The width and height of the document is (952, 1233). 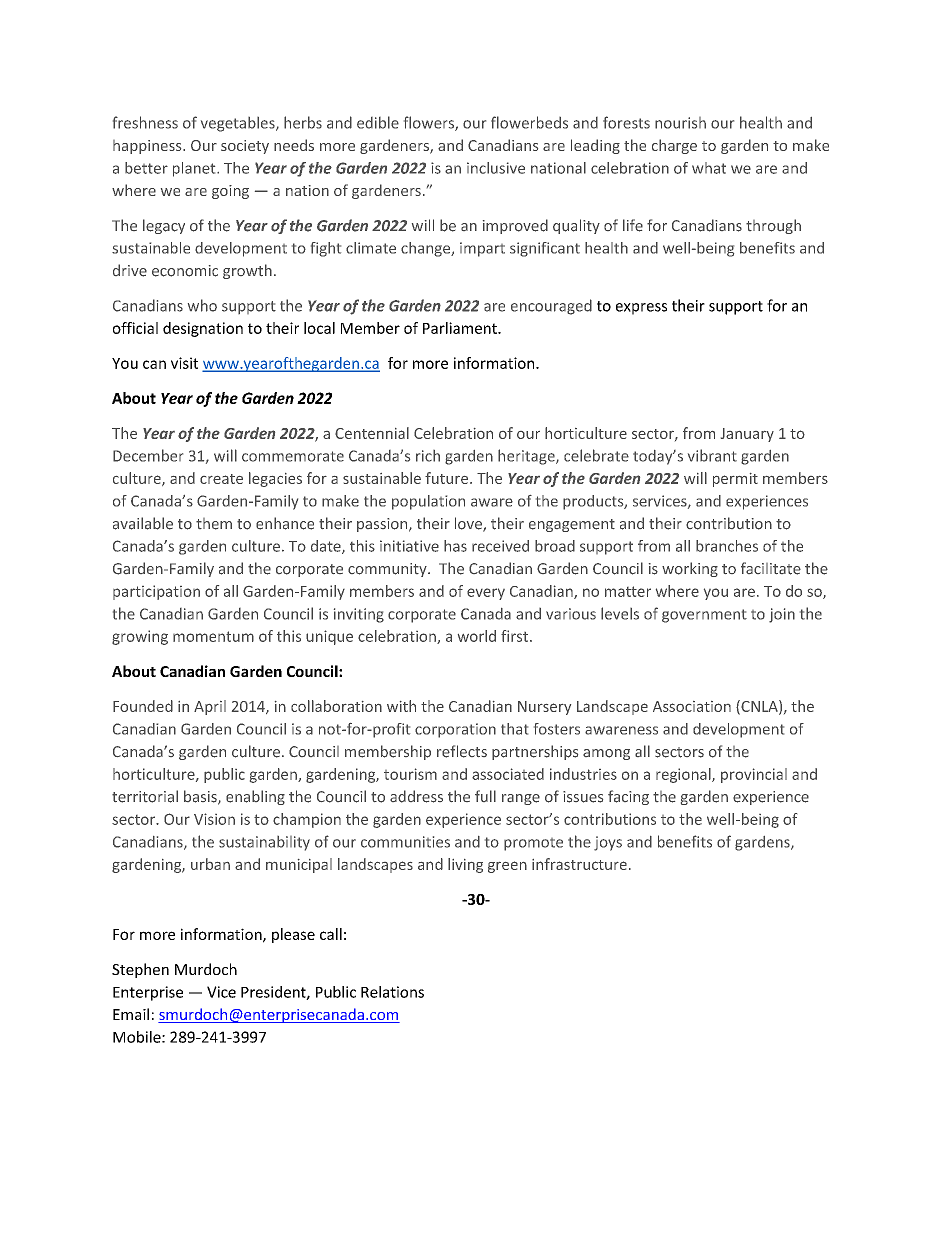 What do you see at coordinates (690, 569) in the document?
I see `working` at bounding box center [690, 569].
